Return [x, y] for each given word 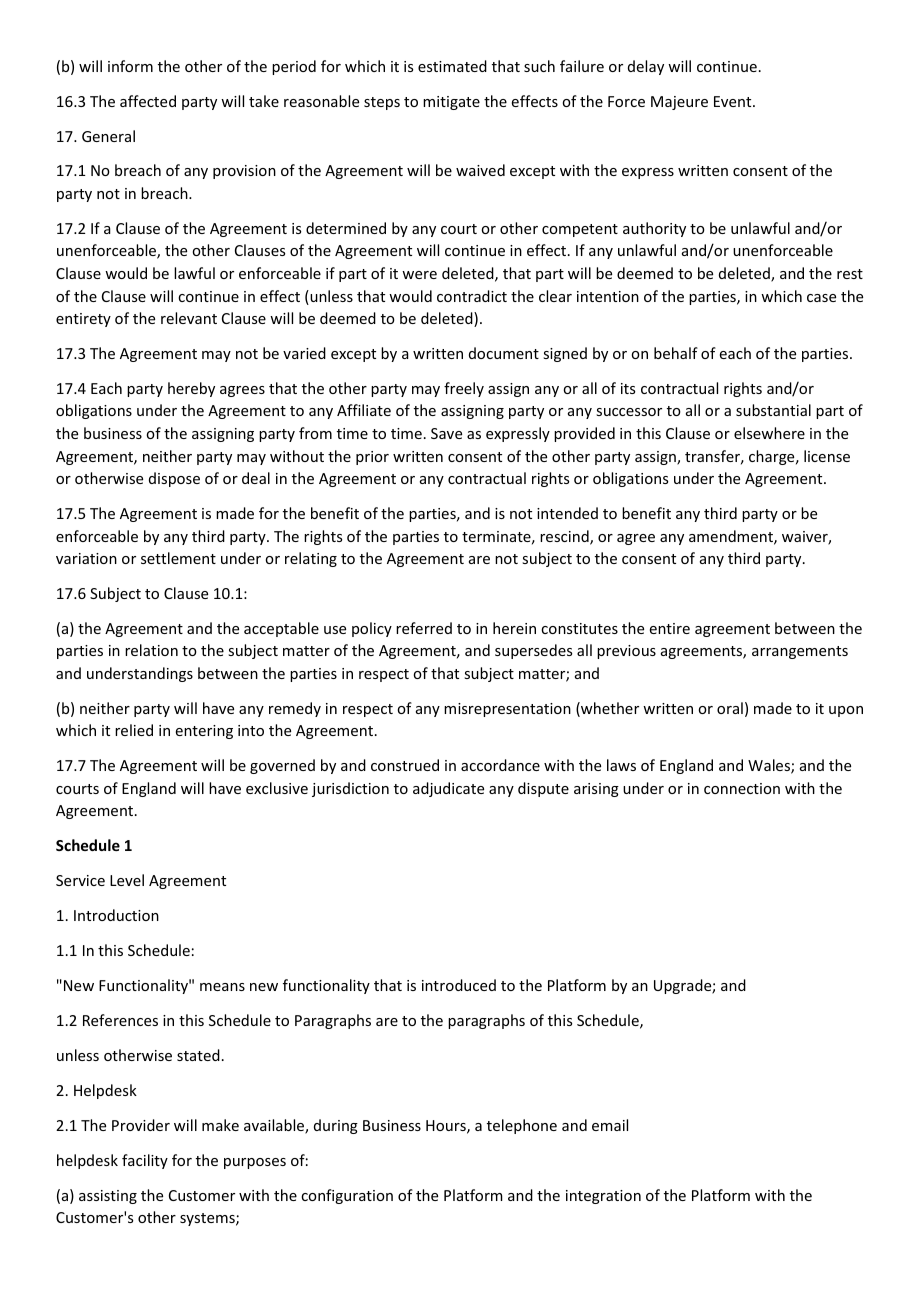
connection [742, 788]
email [610, 1125]
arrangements [800, 652]
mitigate [451, 103]
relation [151, 650]
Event [734, 101]
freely [464, 389]
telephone [522, 1126]
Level [127, 880]
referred [424, 628]
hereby [191, 389]
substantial [773, 410]
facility [145, 1161]
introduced [459, 985]
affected [148, 101]
